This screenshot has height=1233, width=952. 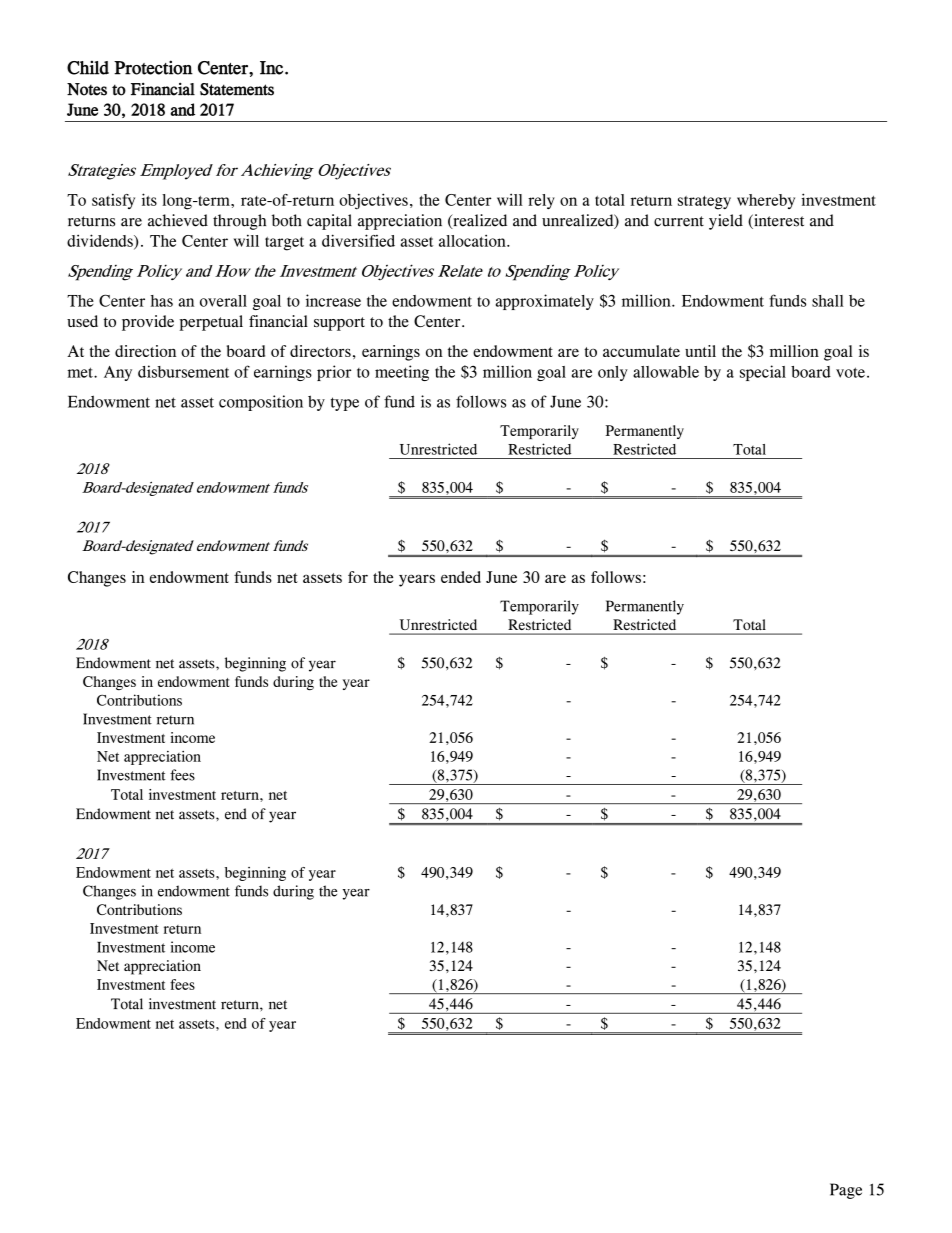 I want to click on type, so click(x=345, y=404).
